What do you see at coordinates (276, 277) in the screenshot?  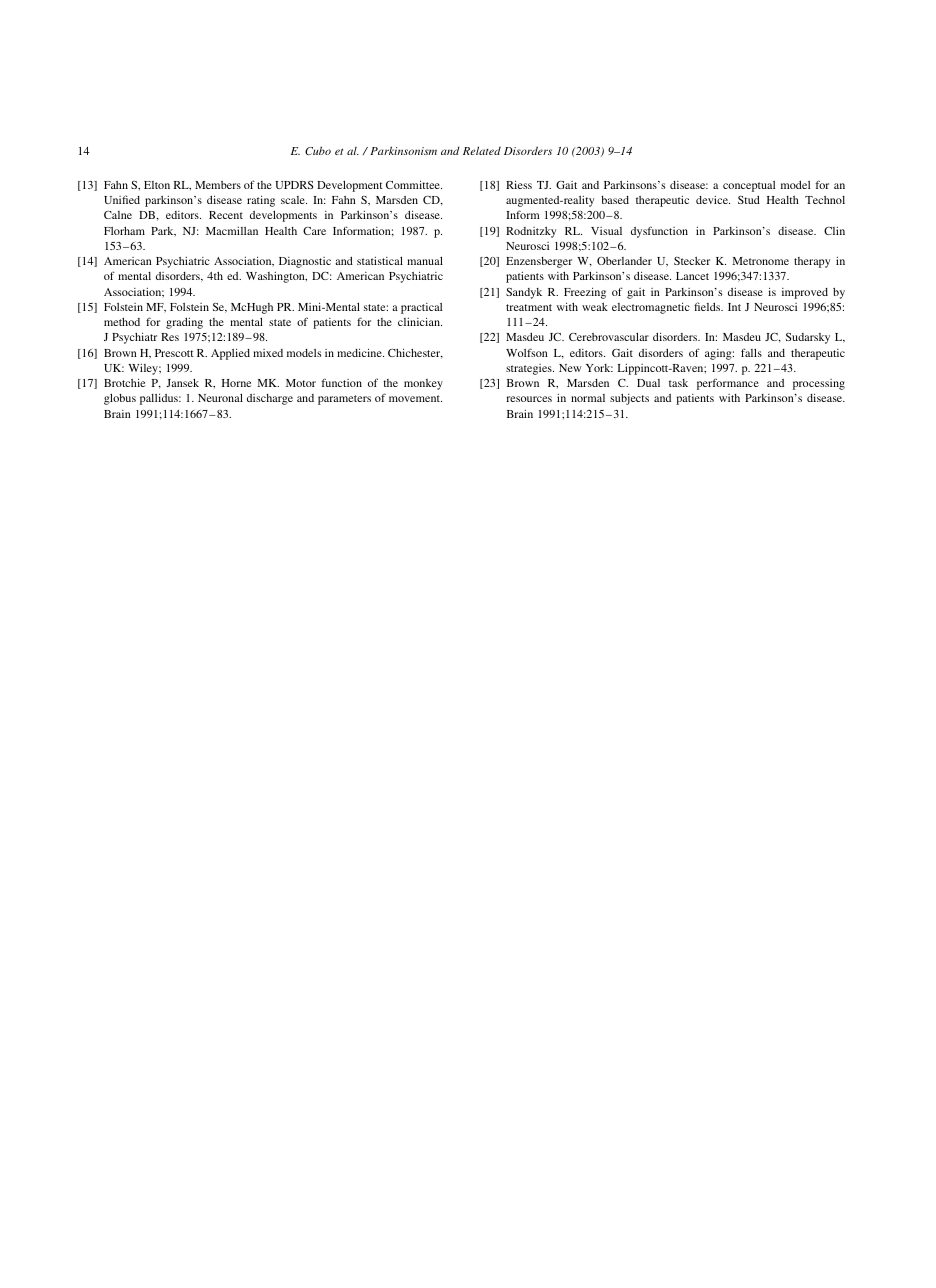 I see `Washington` at bounding box center [276, 277].
